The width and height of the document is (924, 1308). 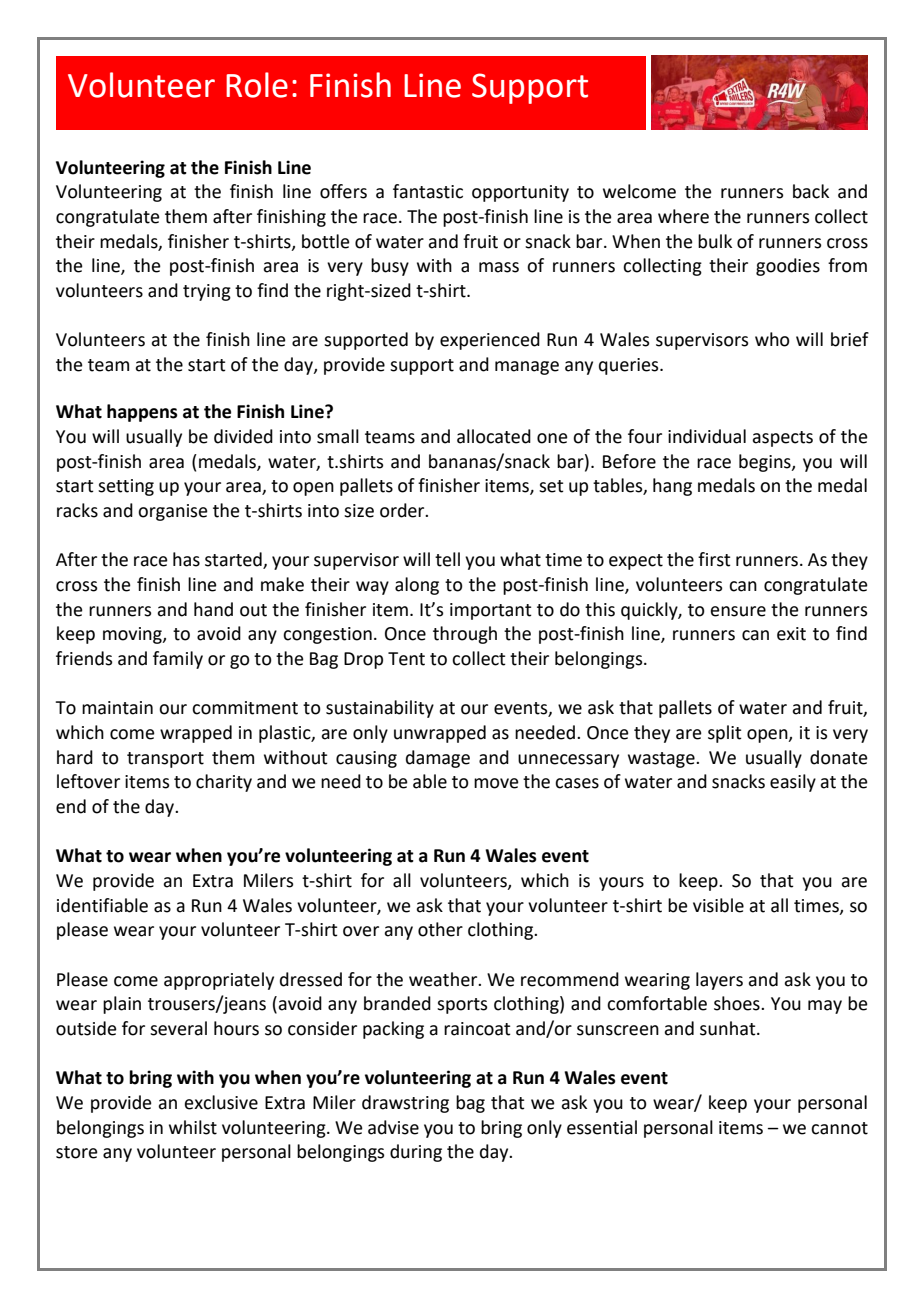 I want to click on order, so click(x=403, y=510).
